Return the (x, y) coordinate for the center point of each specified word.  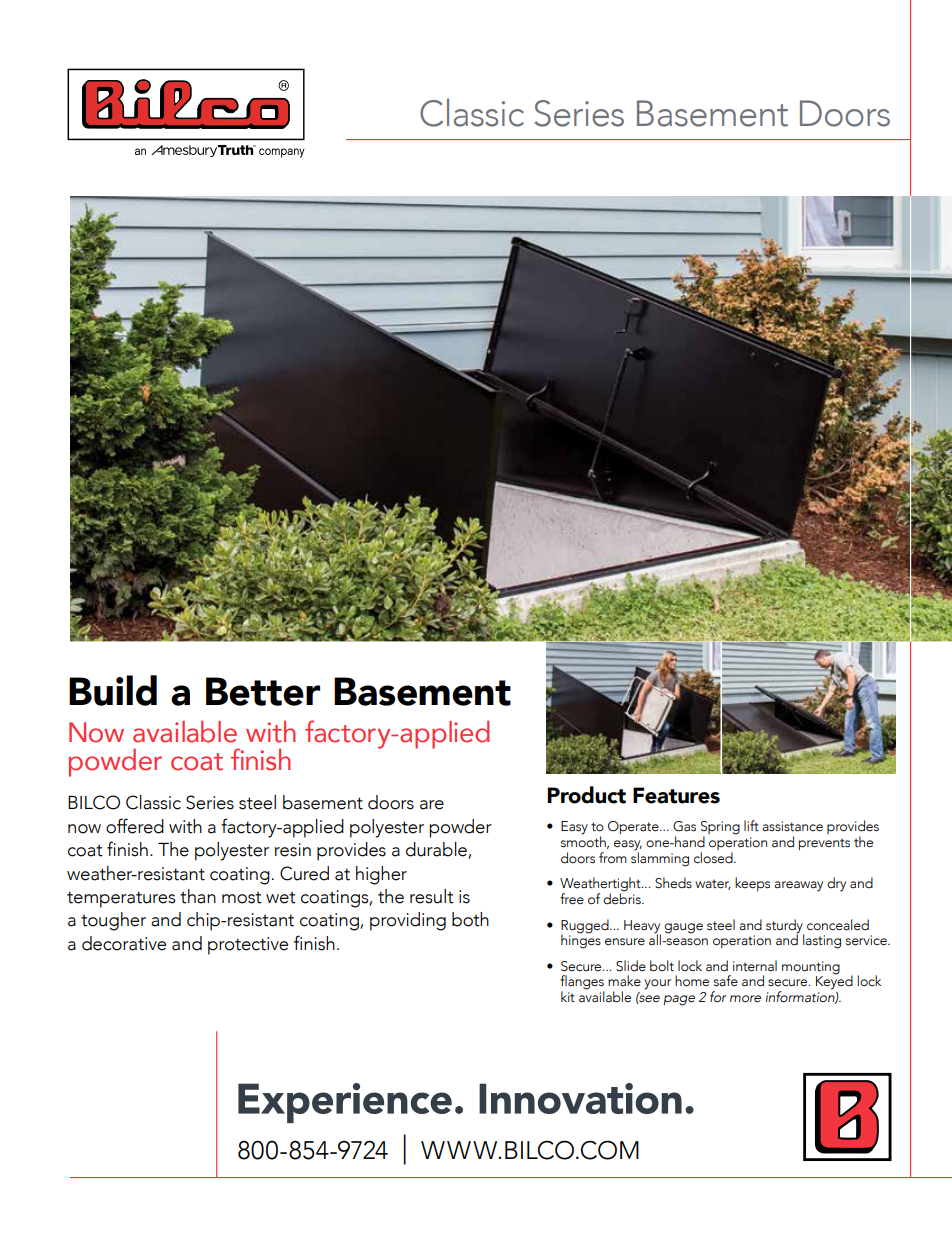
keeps (752, 884)
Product (586, 795)
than (198, 896)
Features (676, 795)
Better (263, 691)
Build (113, 690)
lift (751, 826)
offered (135, 826)
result (432, 896)
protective (248, 946)
